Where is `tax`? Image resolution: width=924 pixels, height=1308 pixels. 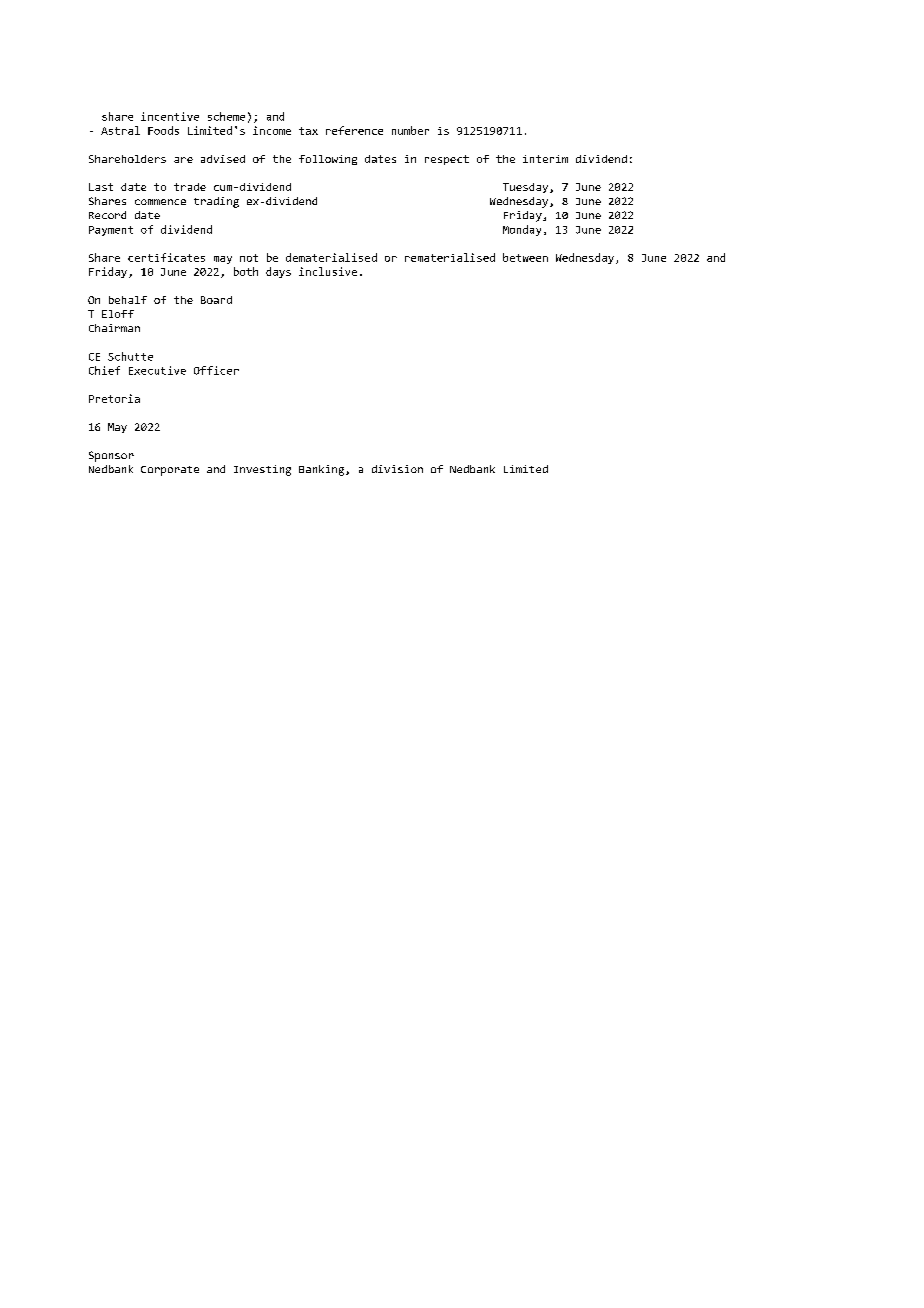
tax is located at coordinates (308, 131).
